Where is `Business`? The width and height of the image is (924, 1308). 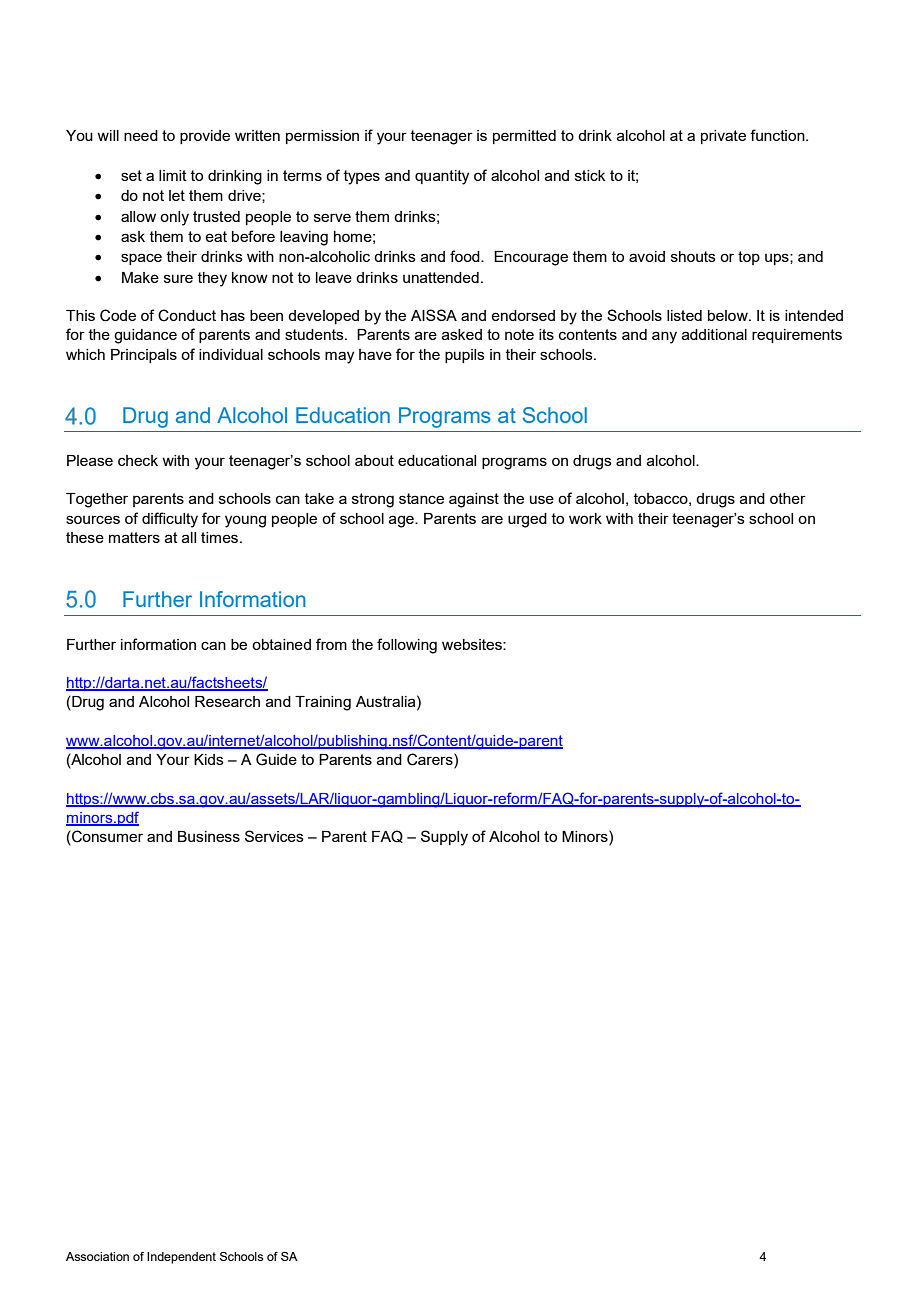 Business is located at coordinates (209, 836).
